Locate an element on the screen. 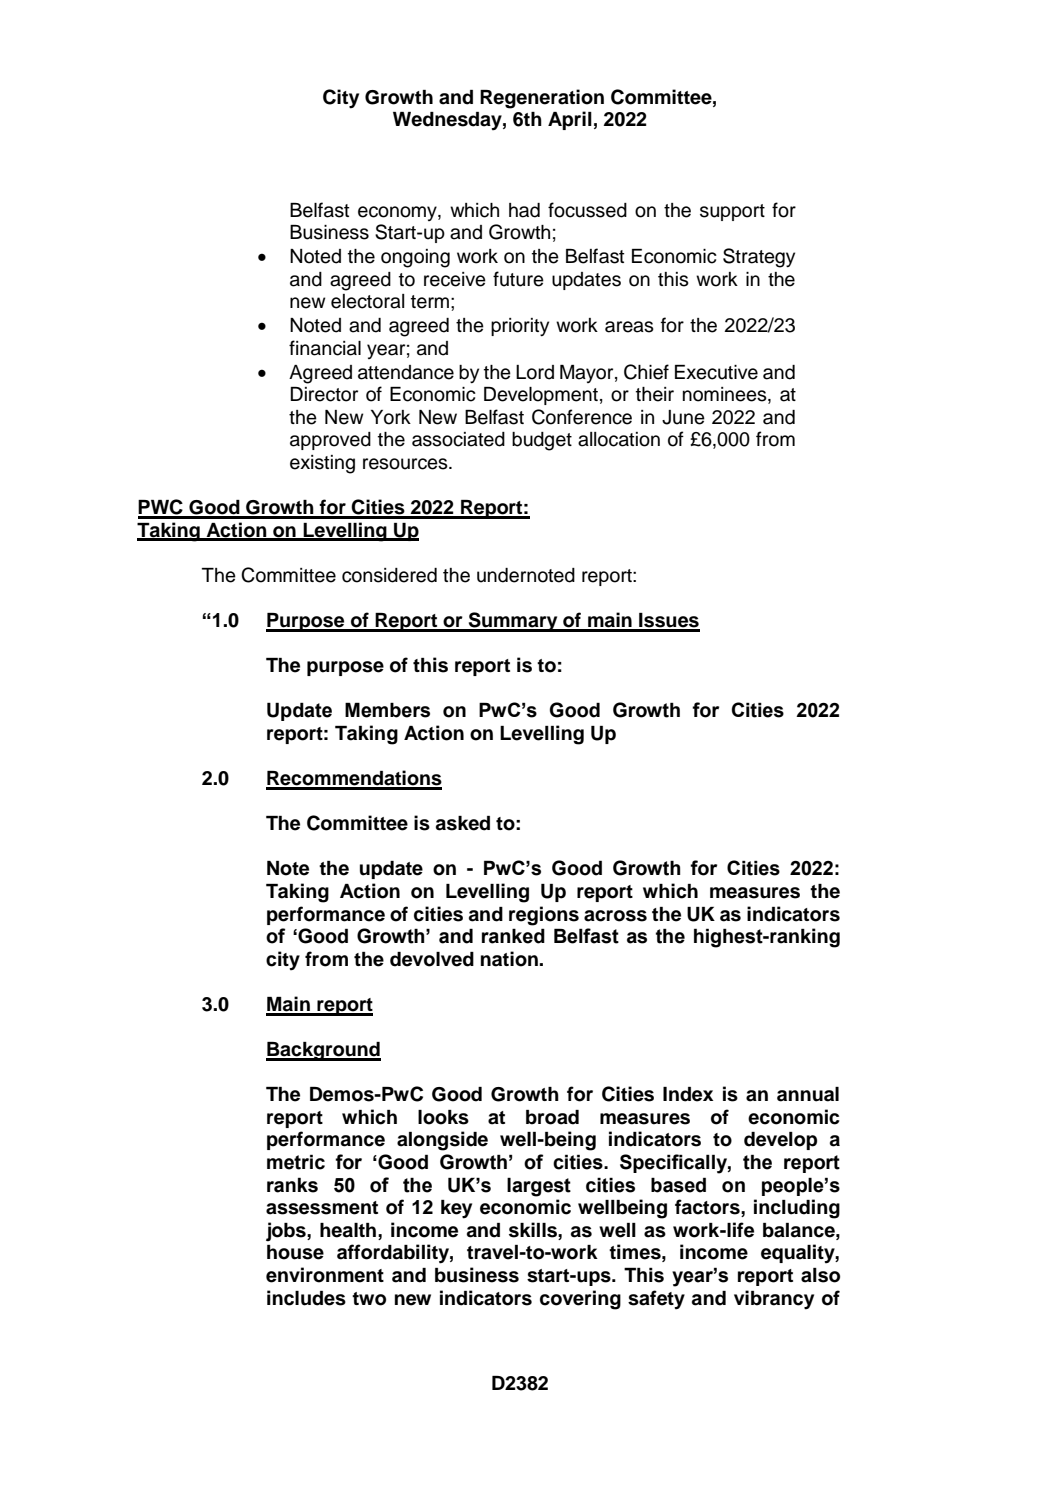  support is located at coordinates (732, 212).
